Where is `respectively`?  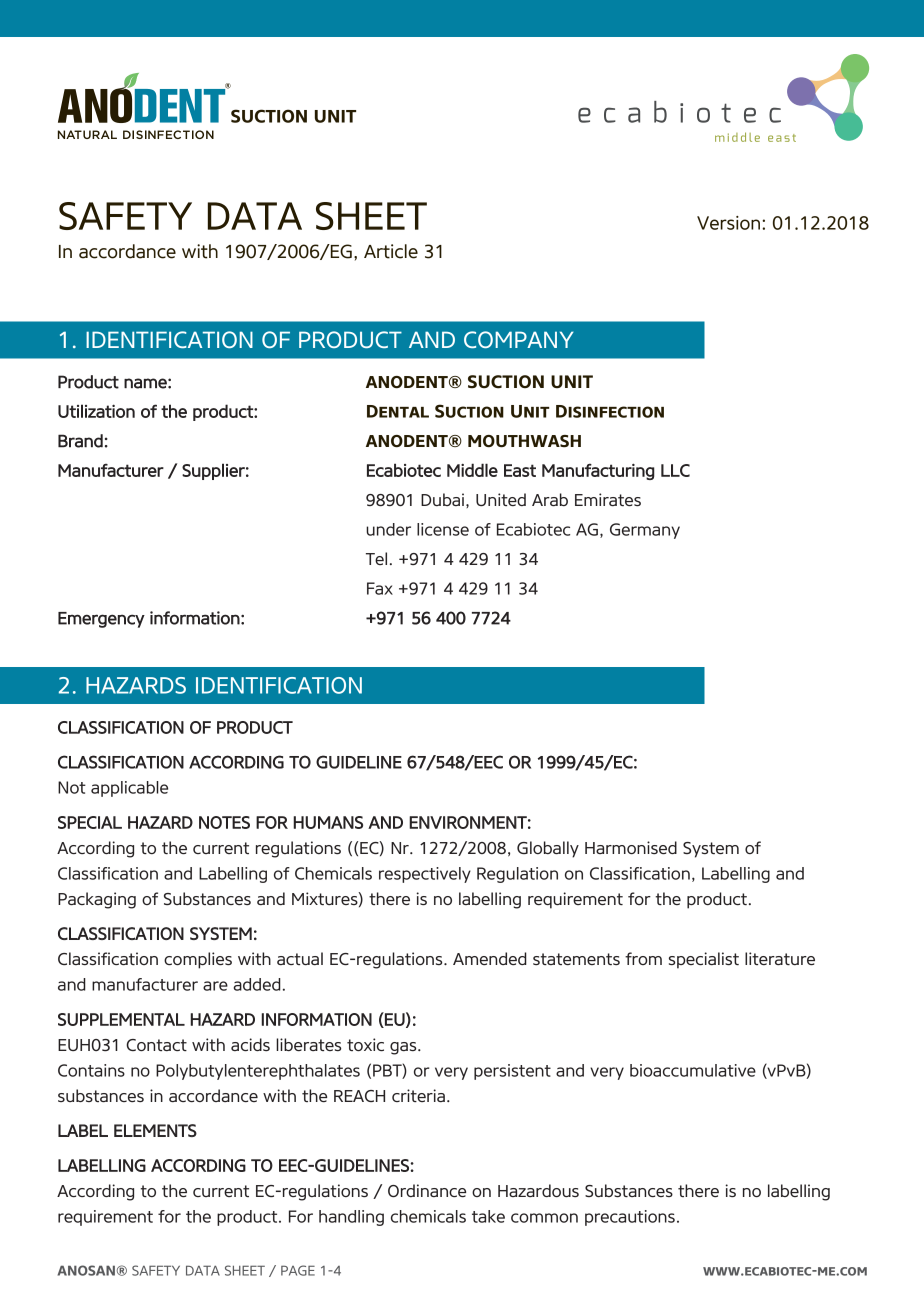
respectively is located at coordinates (425, 875).
